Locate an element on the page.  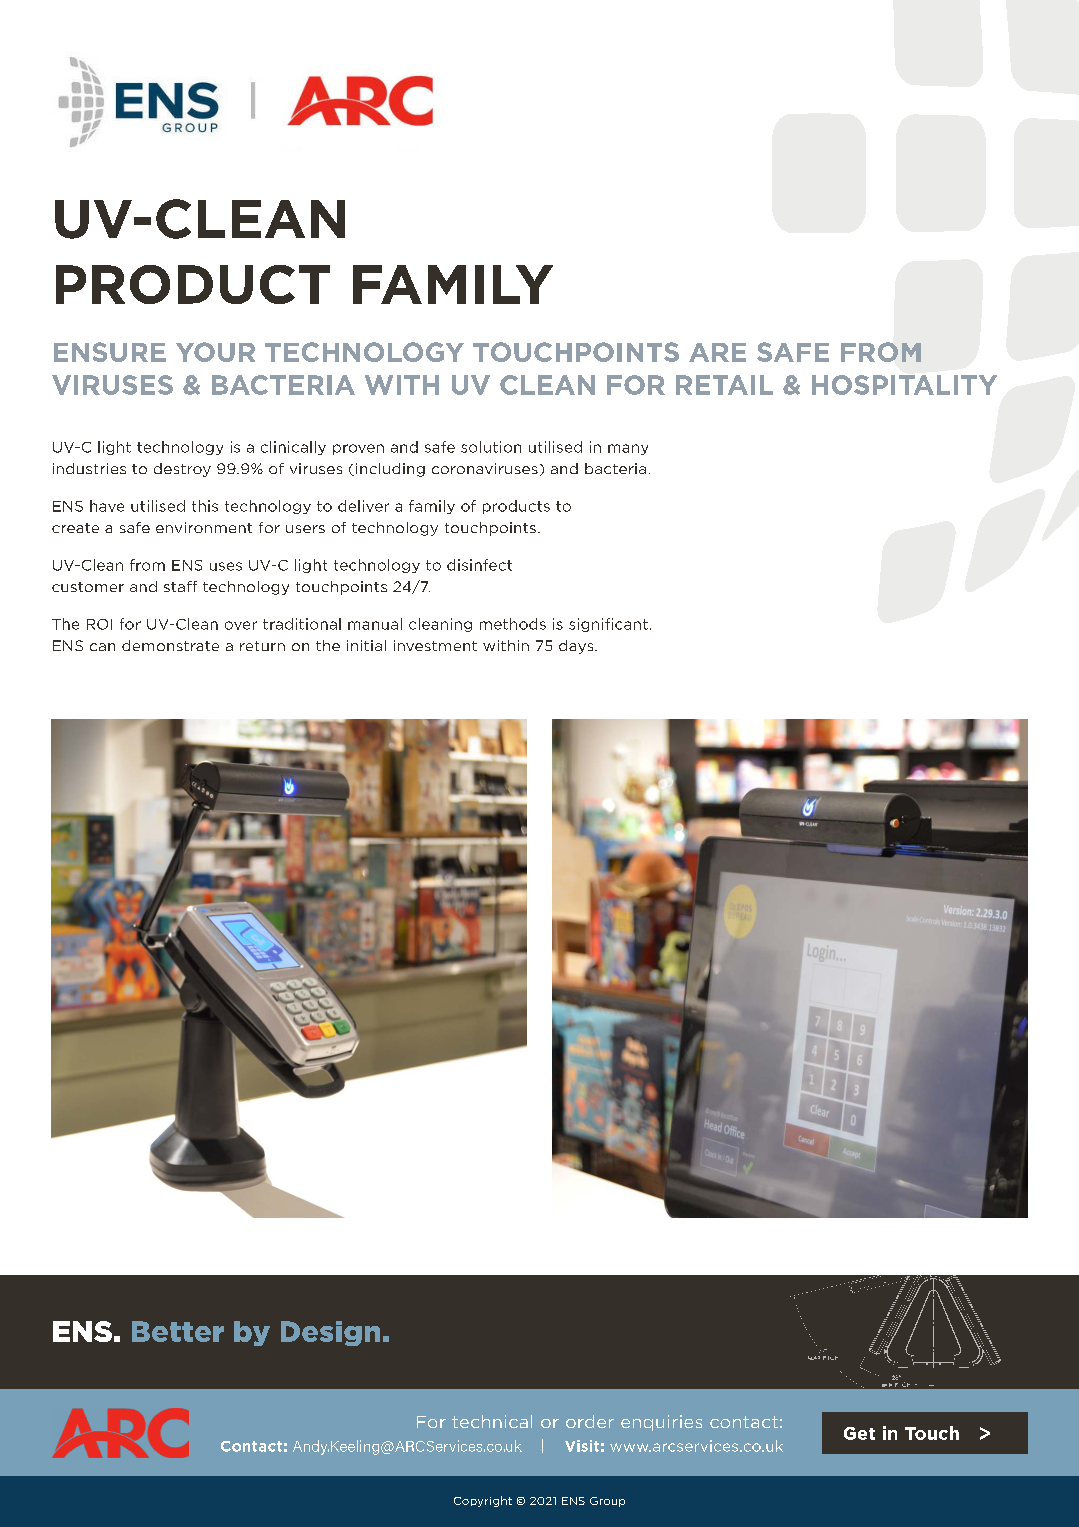
Better is located at coordinates (178, 1331).
